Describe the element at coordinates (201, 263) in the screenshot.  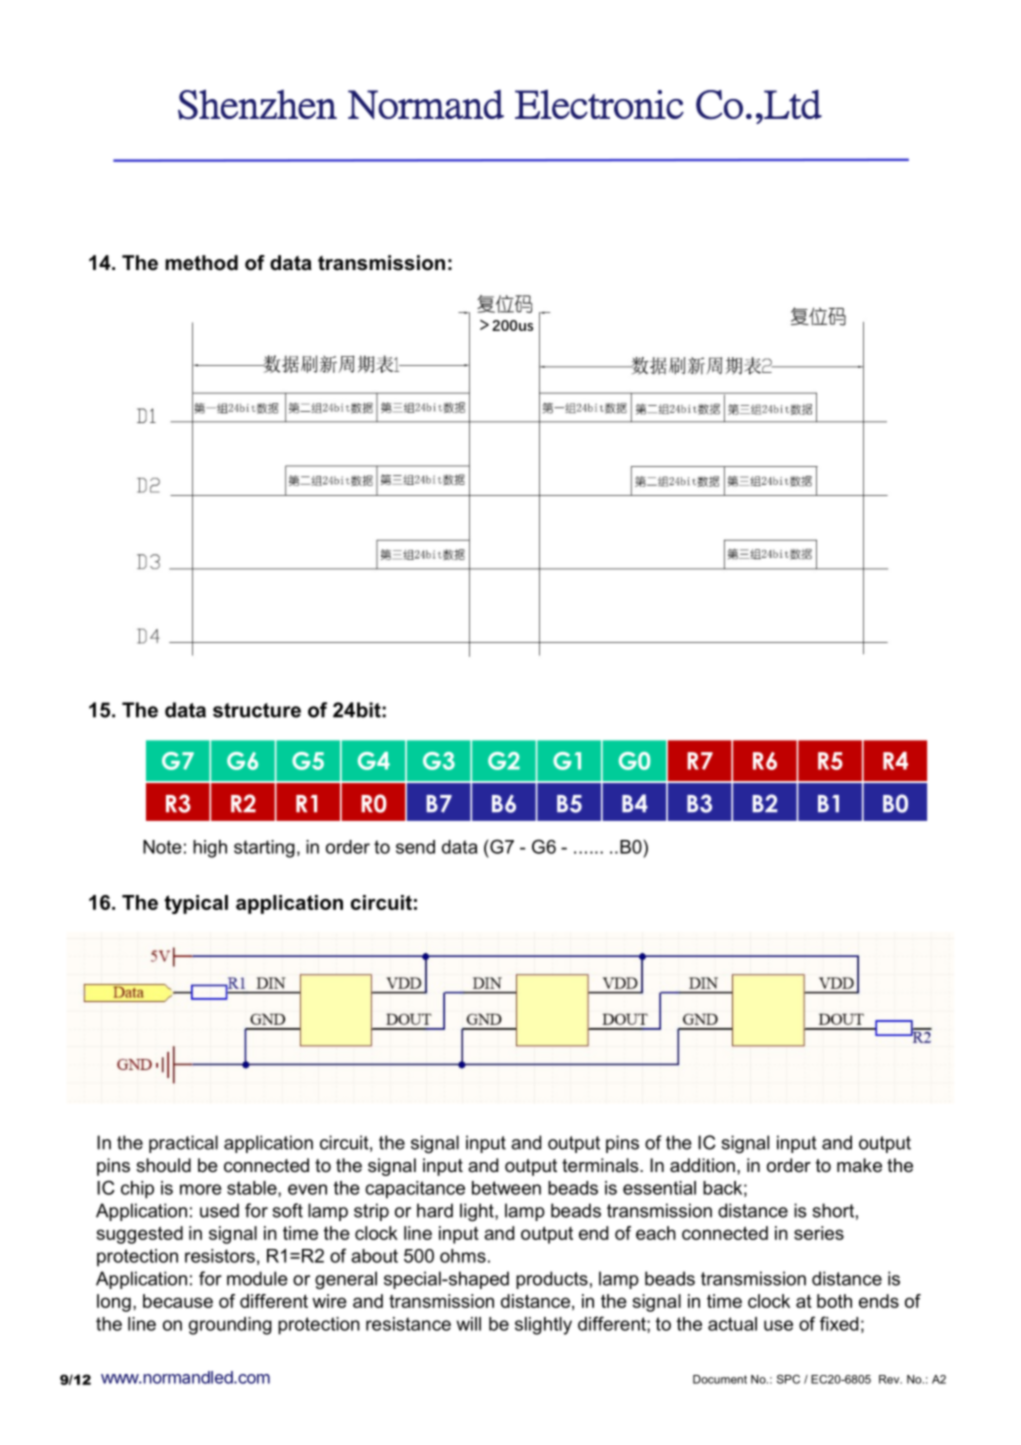
I see `method` at that location.
